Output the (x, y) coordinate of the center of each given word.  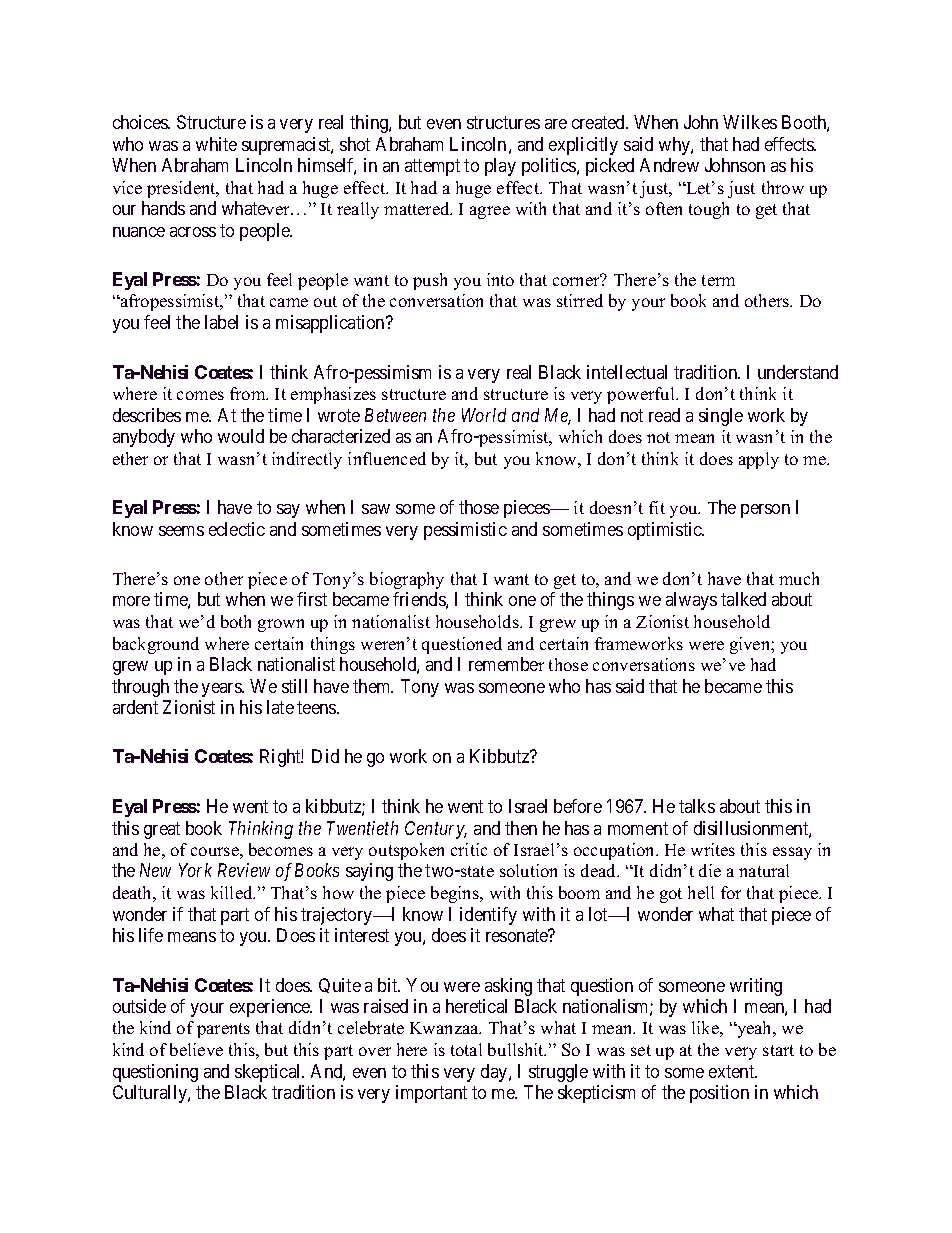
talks (697, 806)
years (222, 690)
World (484, 415)
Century (436, 830)
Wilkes (750, 122)
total (466, 1049)
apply (759, 460)
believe (196, 1049)
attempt (432, 167)
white (216, 144)
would (241, 436)
